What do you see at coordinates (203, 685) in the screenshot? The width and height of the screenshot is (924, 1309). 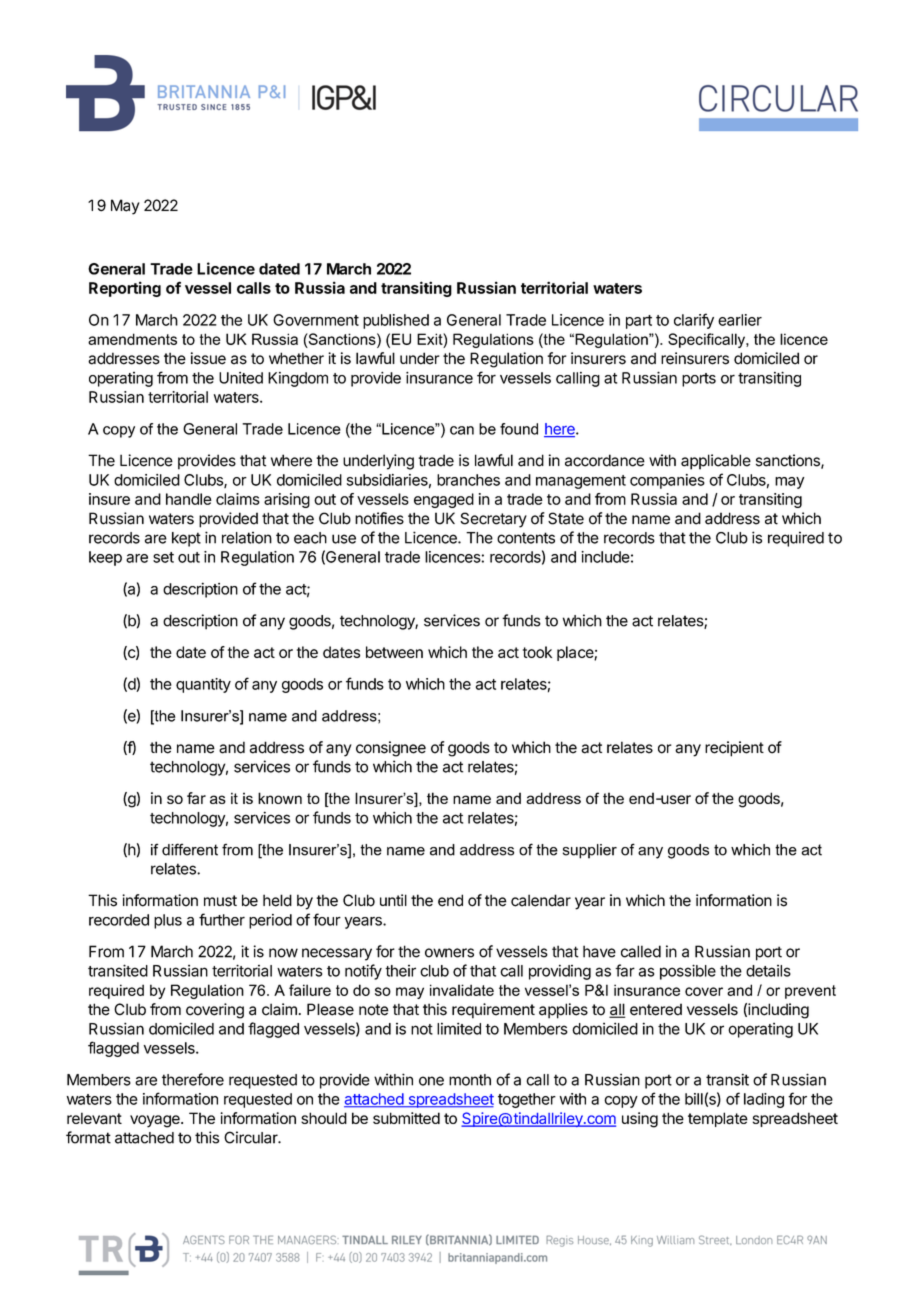 I see `quantity` at bounding box center [203, 685].
